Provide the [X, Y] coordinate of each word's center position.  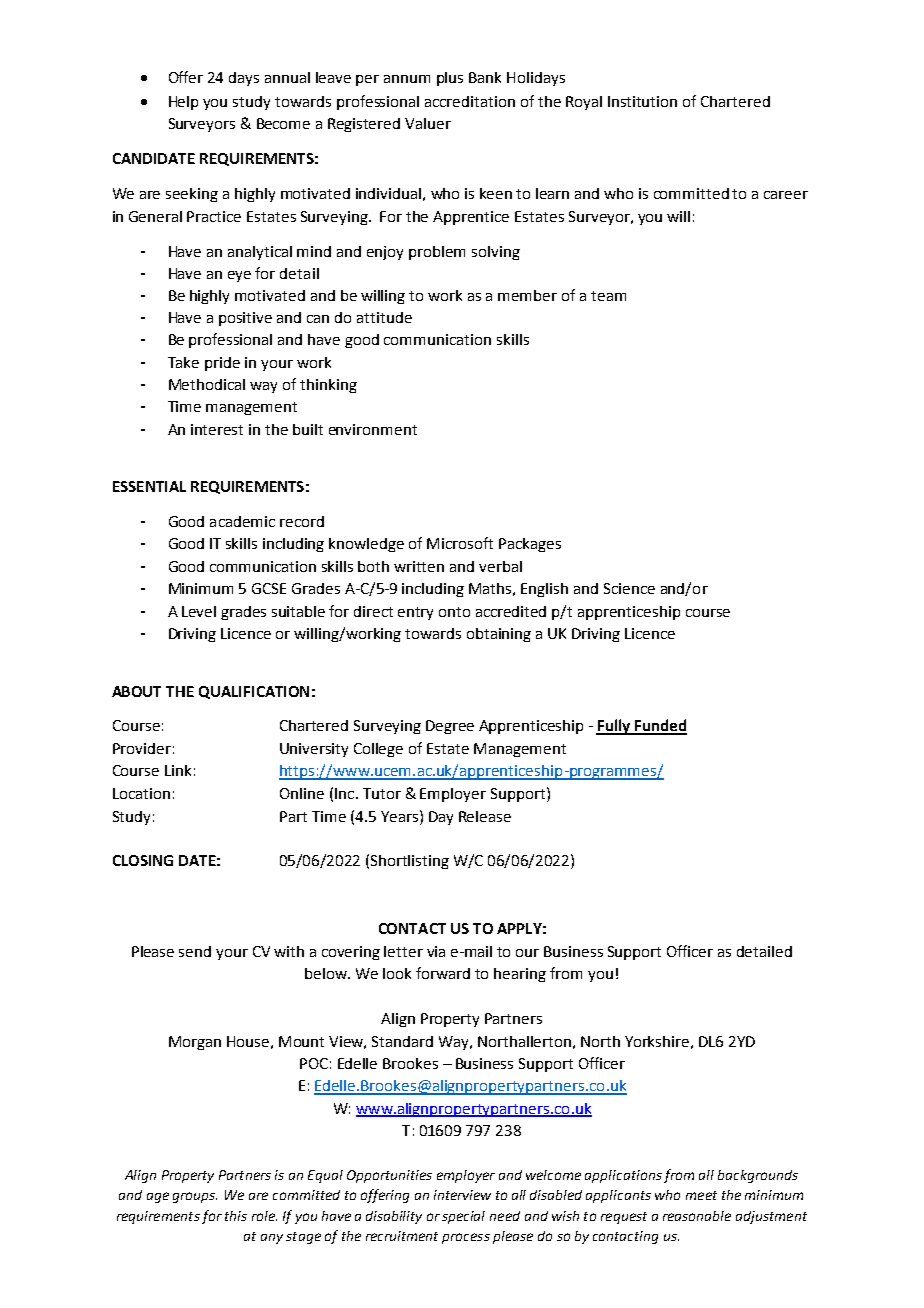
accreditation [470, 101]
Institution [642, 101]
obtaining [499, 635]
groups [195, 1197]
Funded [660, 726]
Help [183, 103]
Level [199, 611]
